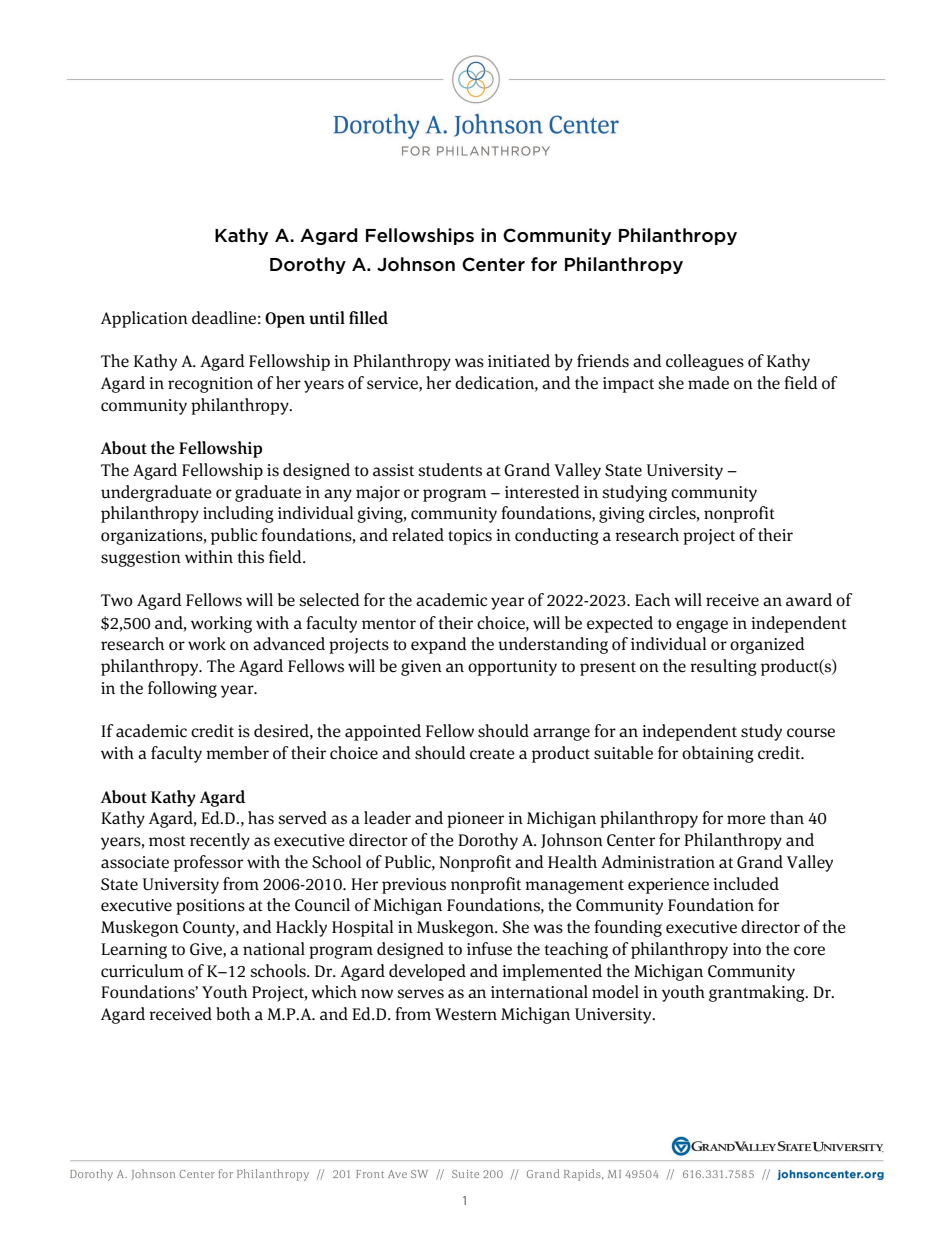 Image resolution: width=952 pixels, height=1233 pixels. Describe the element at coordinates (233, 1014) in the image. I see `both` at that location.
